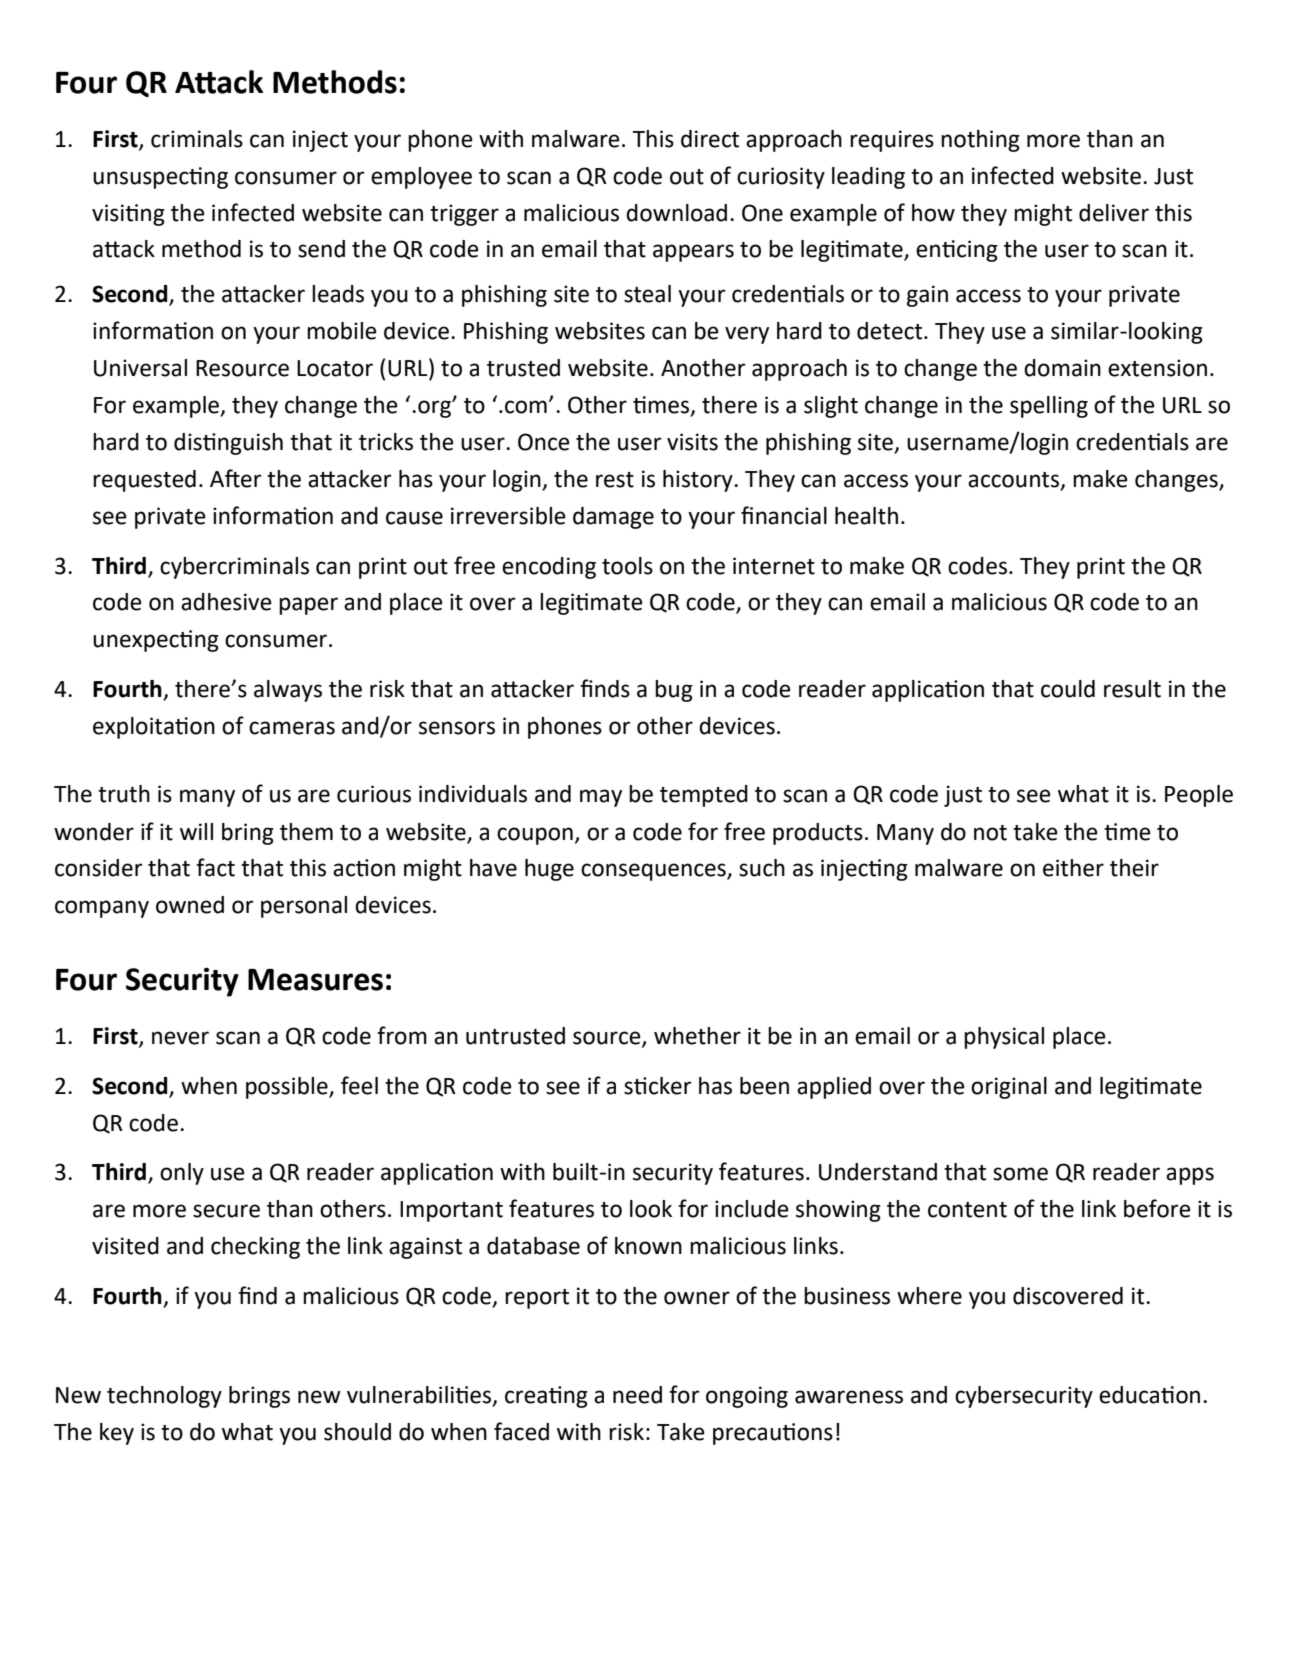 Image resolution: width=1297 pixels, height=1679 pixels. Describe the element at coordinates (315, 980) in the screenshot. I see `Measures` at that location.
